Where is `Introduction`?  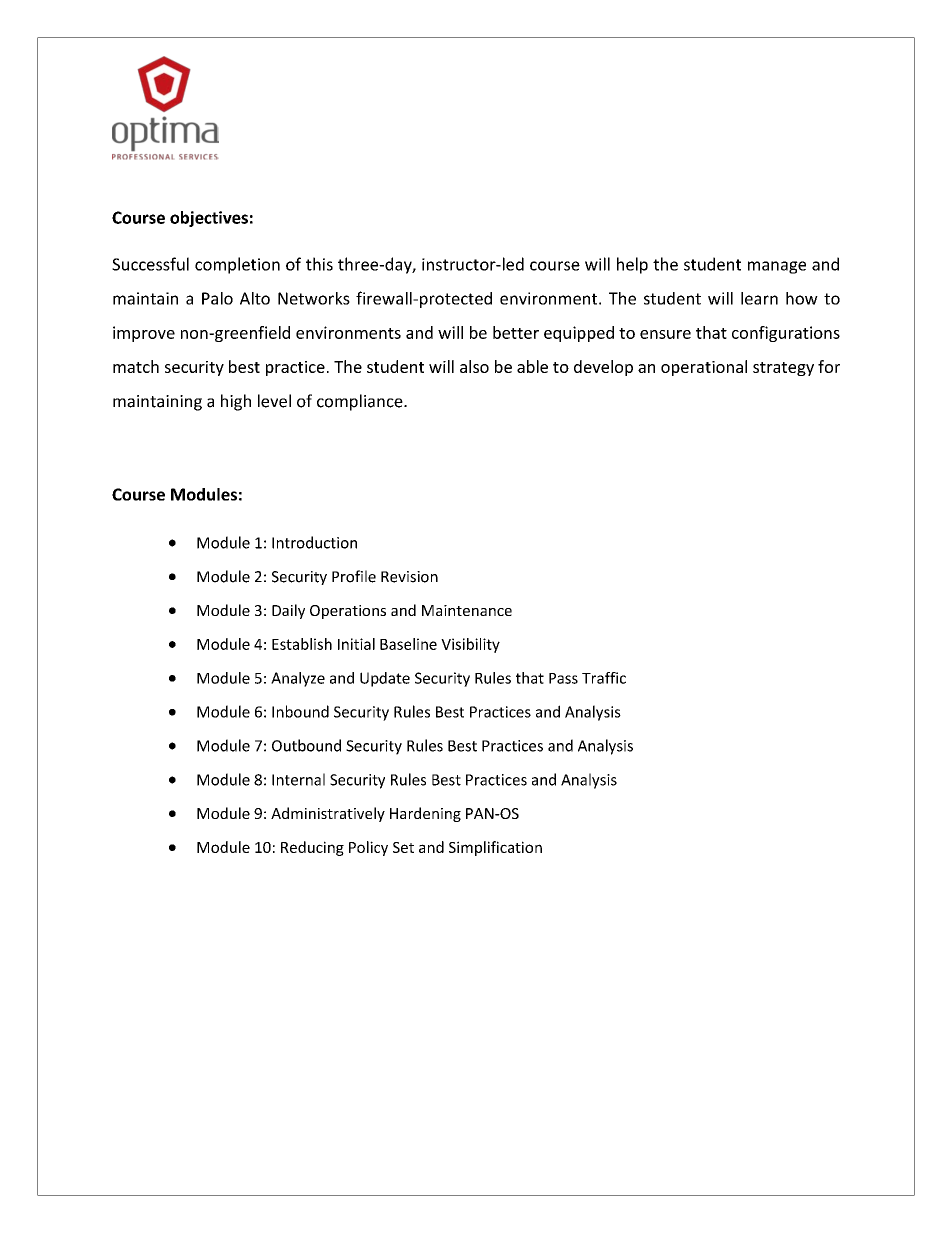 Introduction is located at coordinates (314, 542).
